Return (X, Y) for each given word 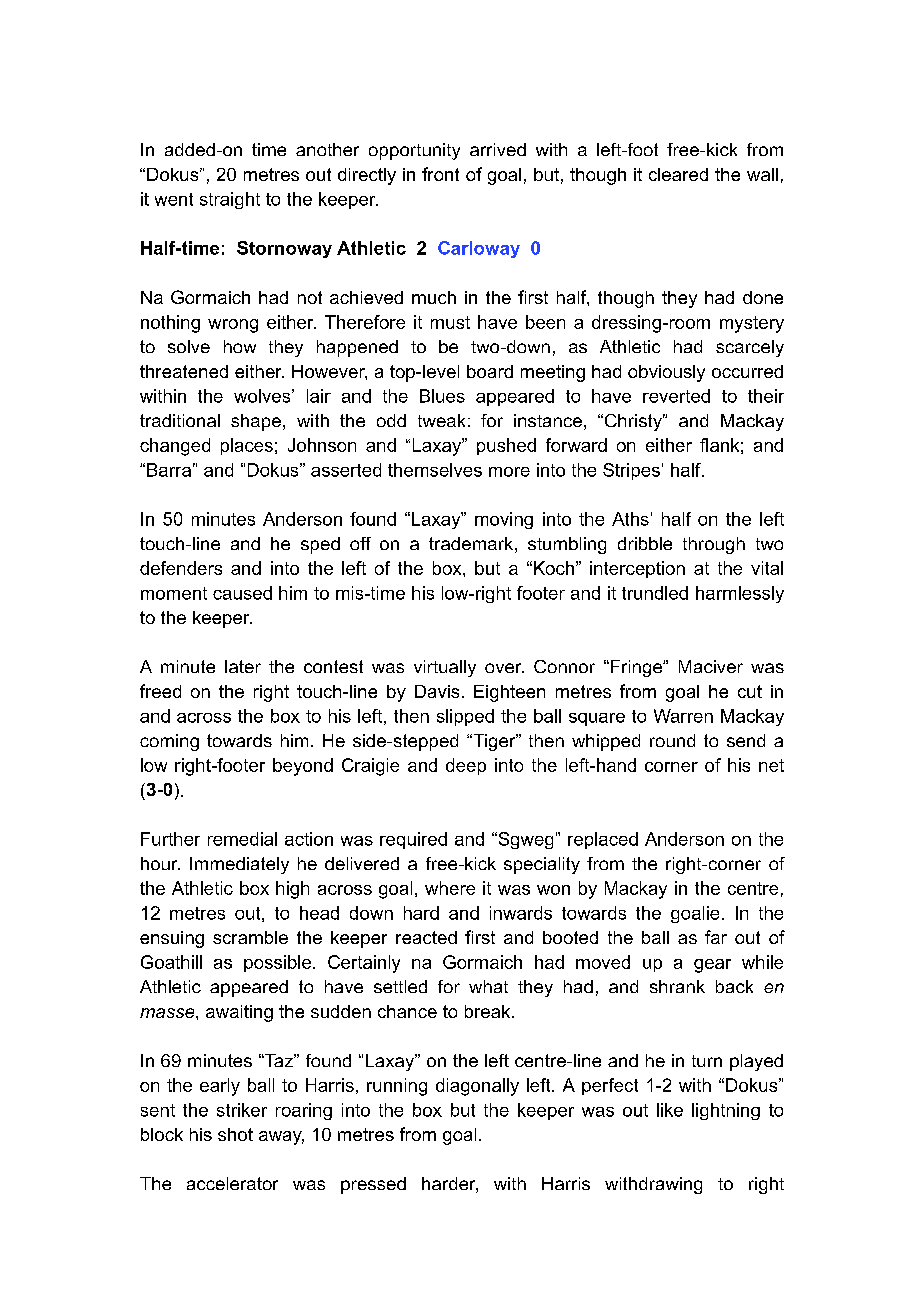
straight (230, 200)
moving (504, 520)
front (440, 174)
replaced (603, 840)
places (247, 446)
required (413, 840)
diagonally (477, 1087)
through (714, 545)
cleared (678, 174)
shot (235, 1134)
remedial (242, 839)
